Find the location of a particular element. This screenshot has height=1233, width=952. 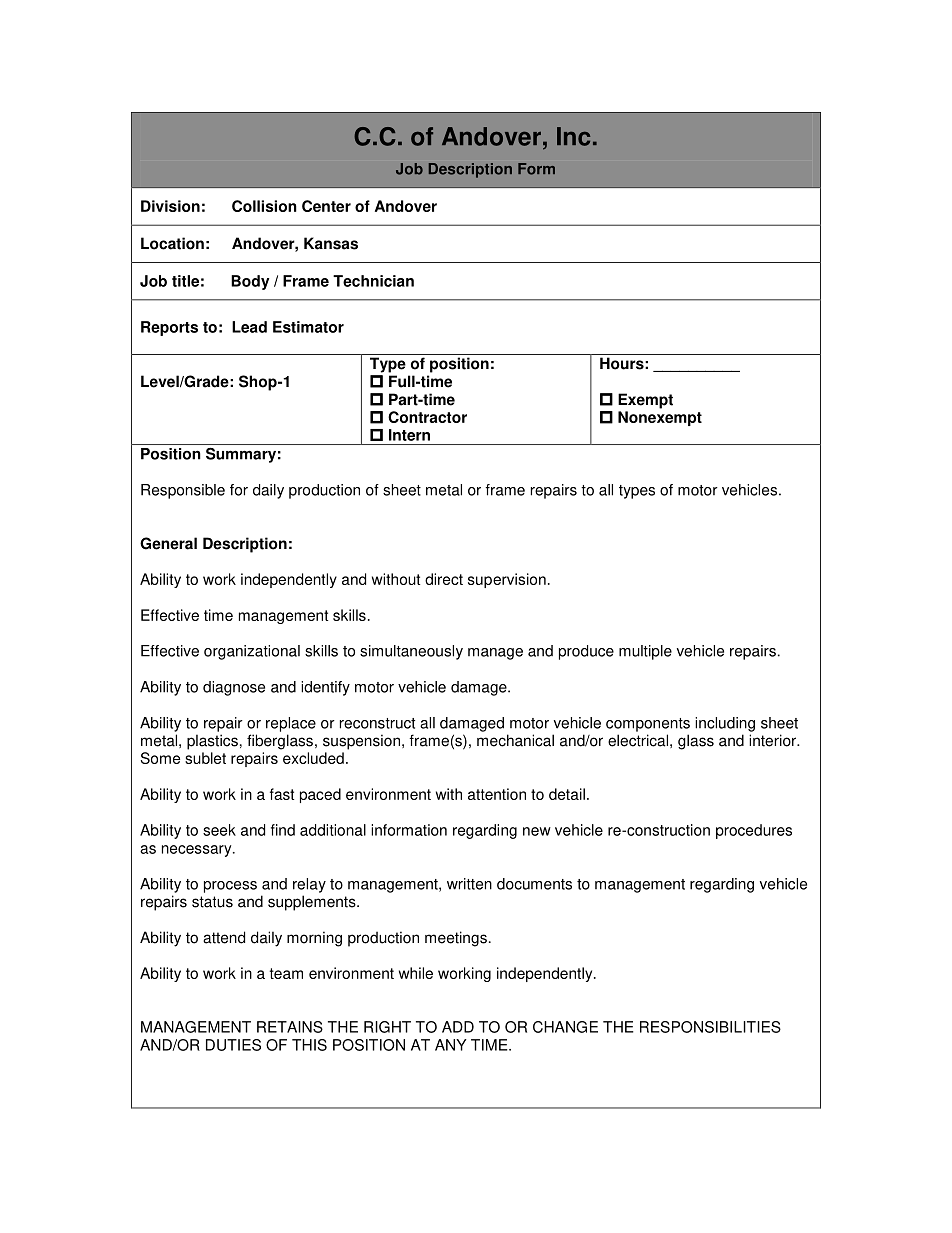

ANY is located at coordinates (451, 1045).
